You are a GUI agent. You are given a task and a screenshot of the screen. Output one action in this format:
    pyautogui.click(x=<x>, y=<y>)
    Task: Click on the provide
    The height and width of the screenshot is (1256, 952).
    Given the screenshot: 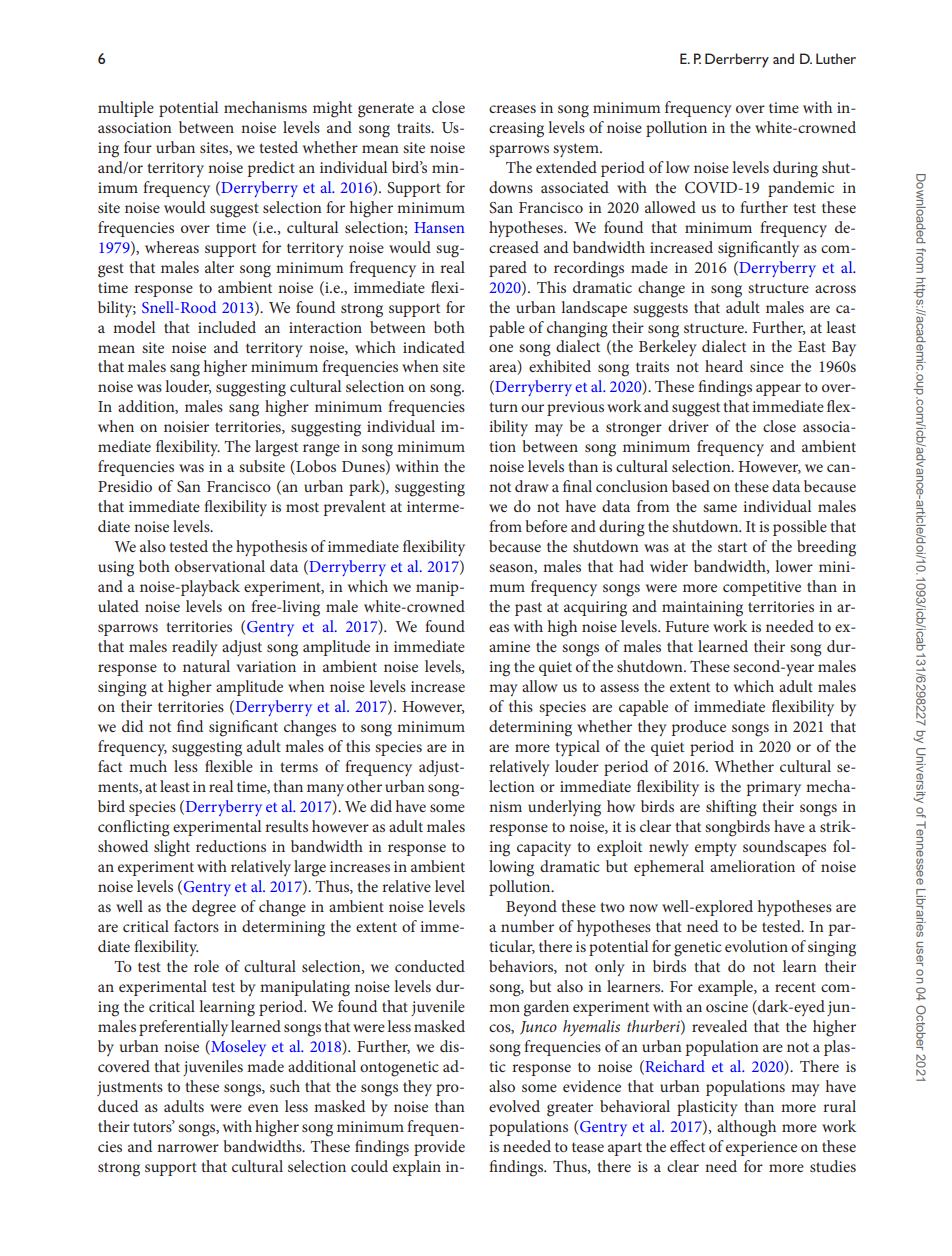 What is the action you would take?
    pyautogui.click(x=439, y=1148)
